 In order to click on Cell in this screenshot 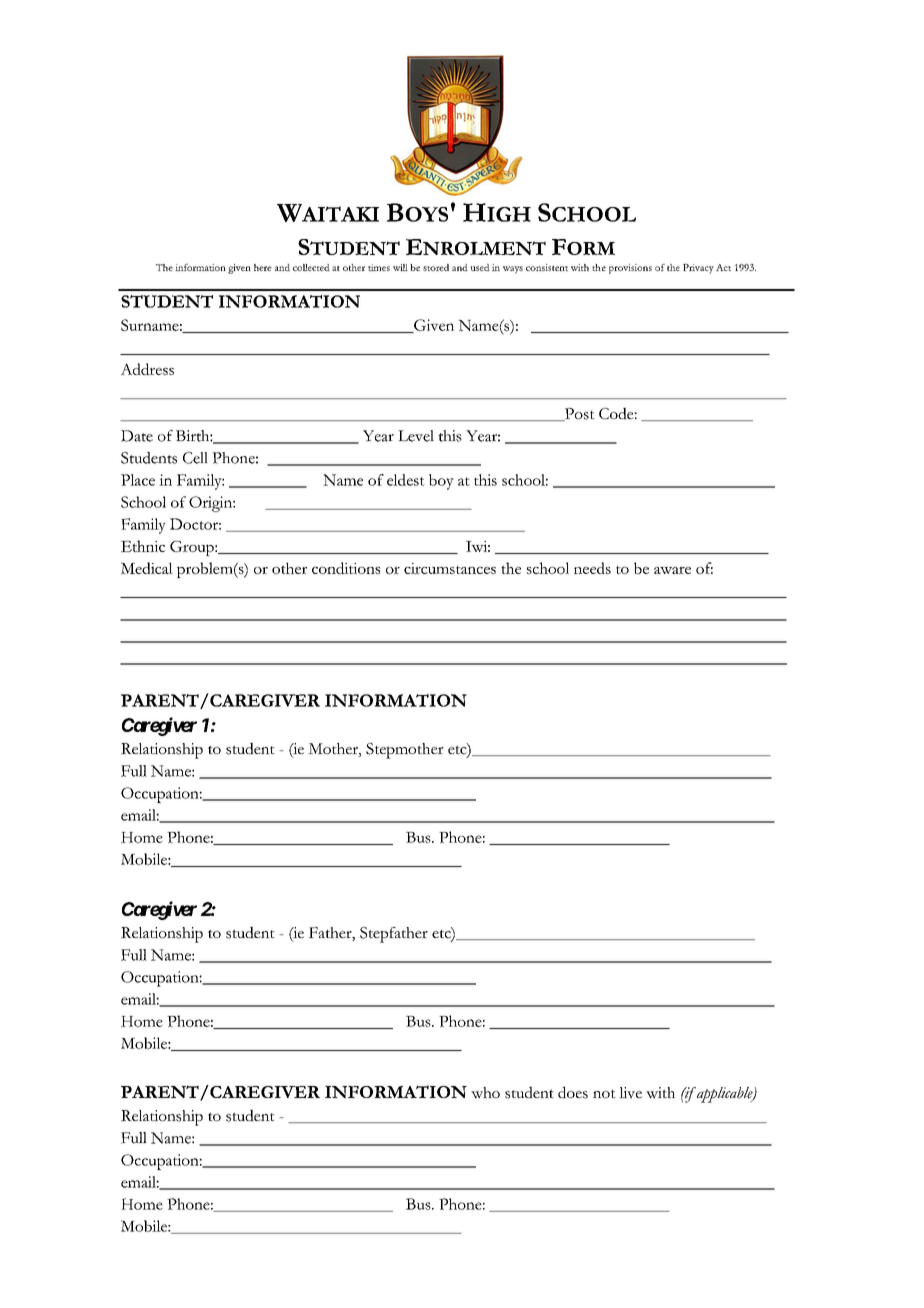, I will do `click(195, 458)`.
